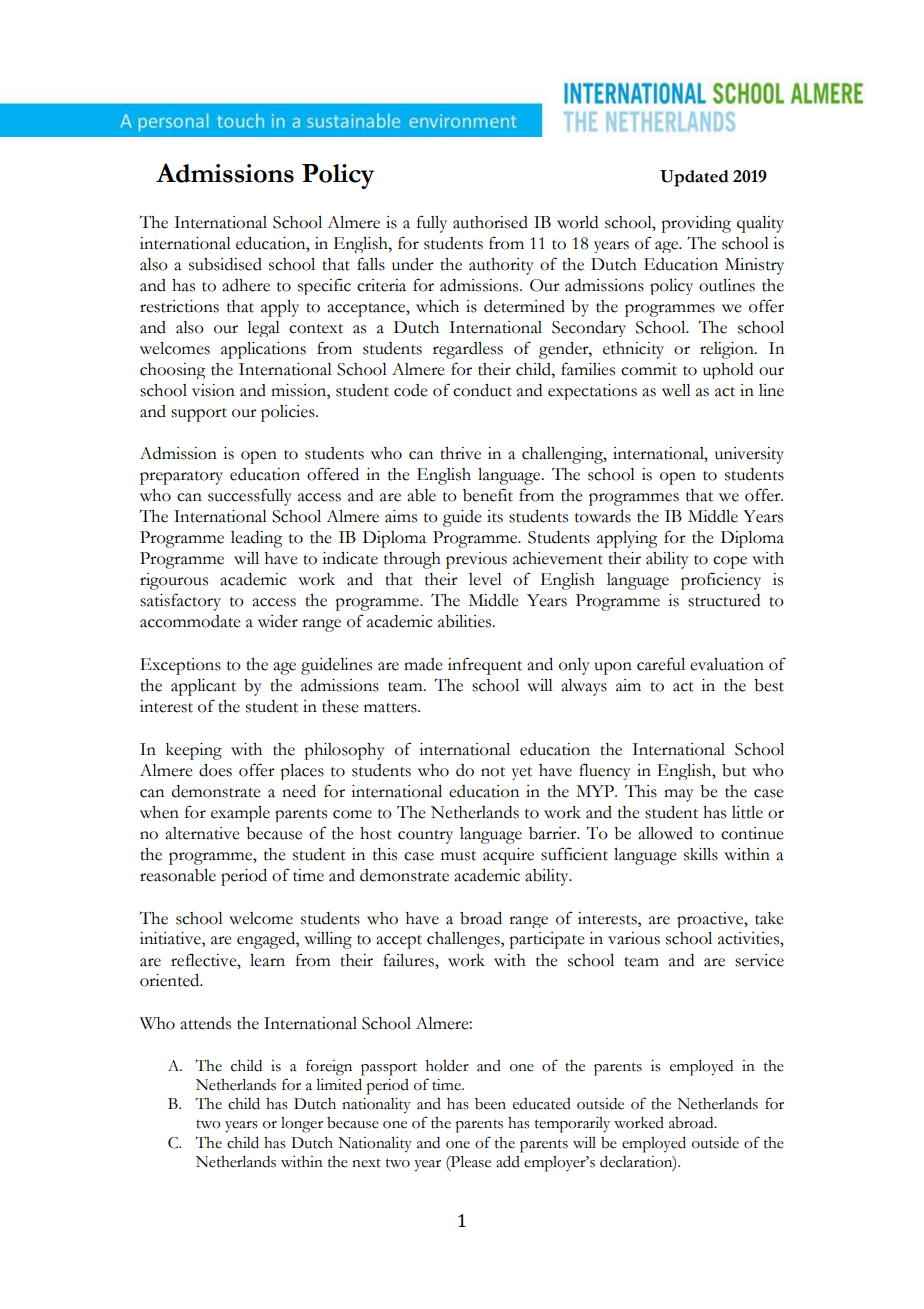 The width and height of the screenshot is (924, 1309). What do you see at coordinates (485, 666) in the screenshot?
I see `infrequent` at bounding box center [485, 666].
